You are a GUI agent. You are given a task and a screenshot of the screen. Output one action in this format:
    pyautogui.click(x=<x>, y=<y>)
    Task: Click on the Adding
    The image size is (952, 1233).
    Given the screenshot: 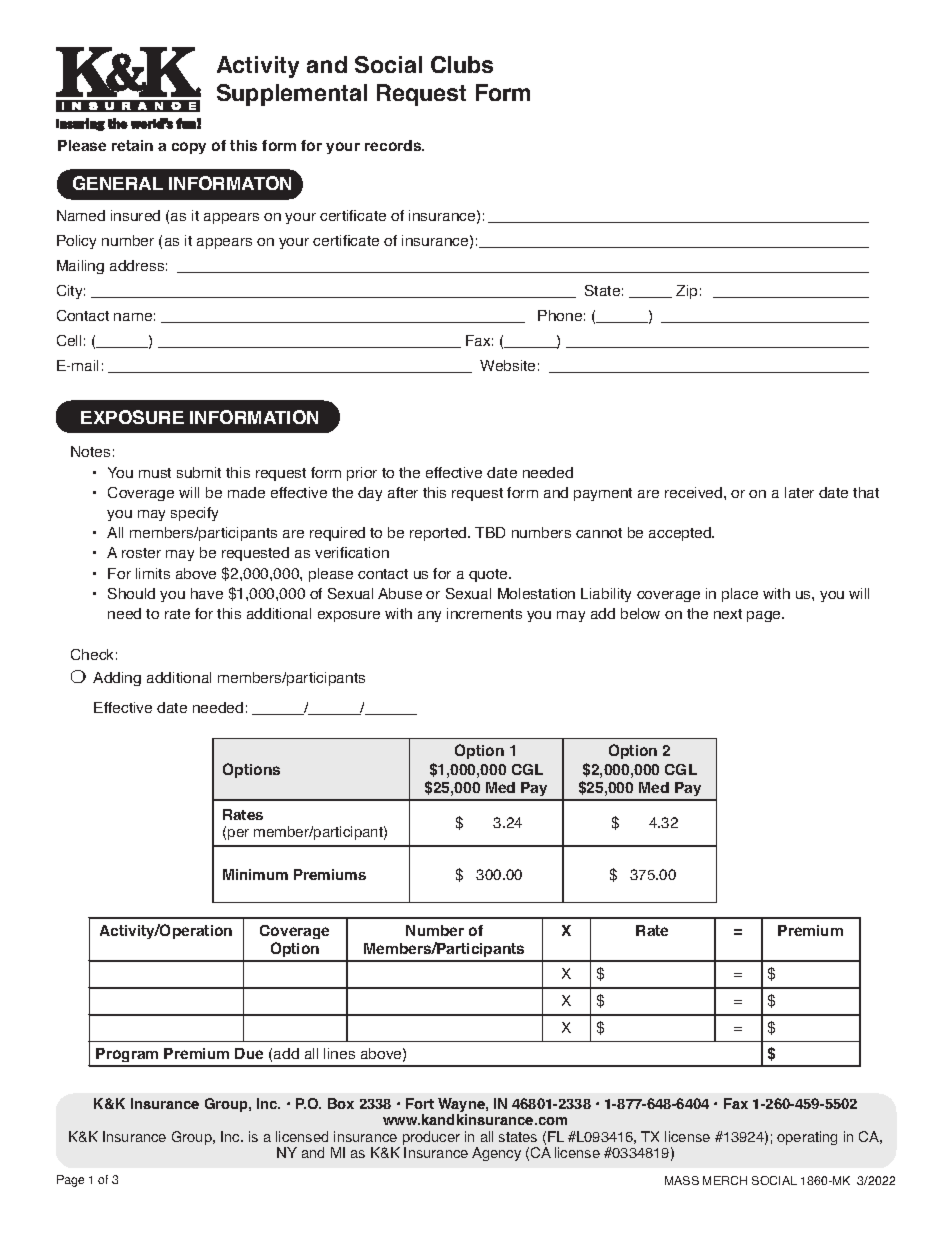 What is the action you would take?
    pyautogui.click(x=117, y=679)
